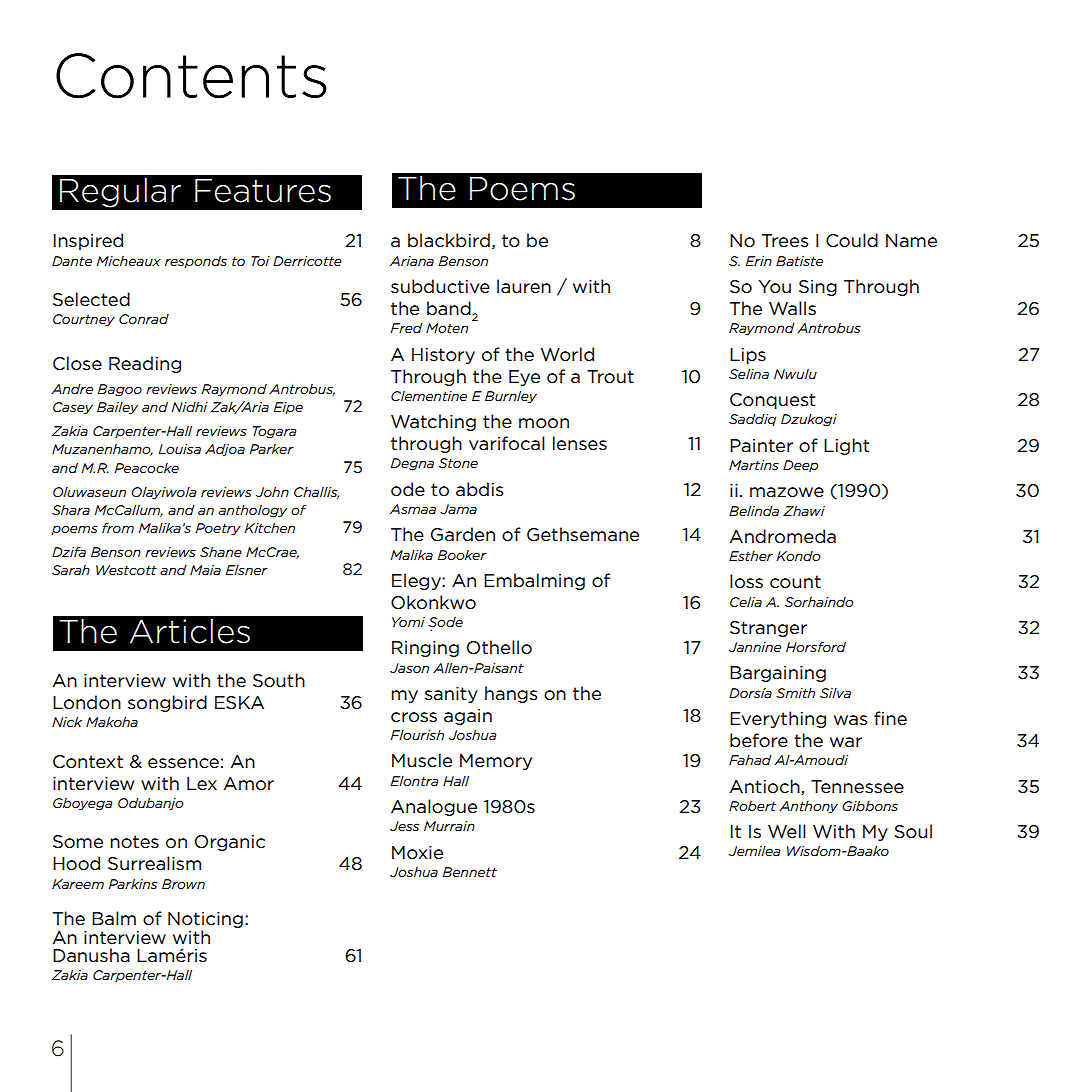 The image size is (1092, 1092). Describe the element at coordinates (785, 240) in the screenshot. I see `Trees` at that location.
